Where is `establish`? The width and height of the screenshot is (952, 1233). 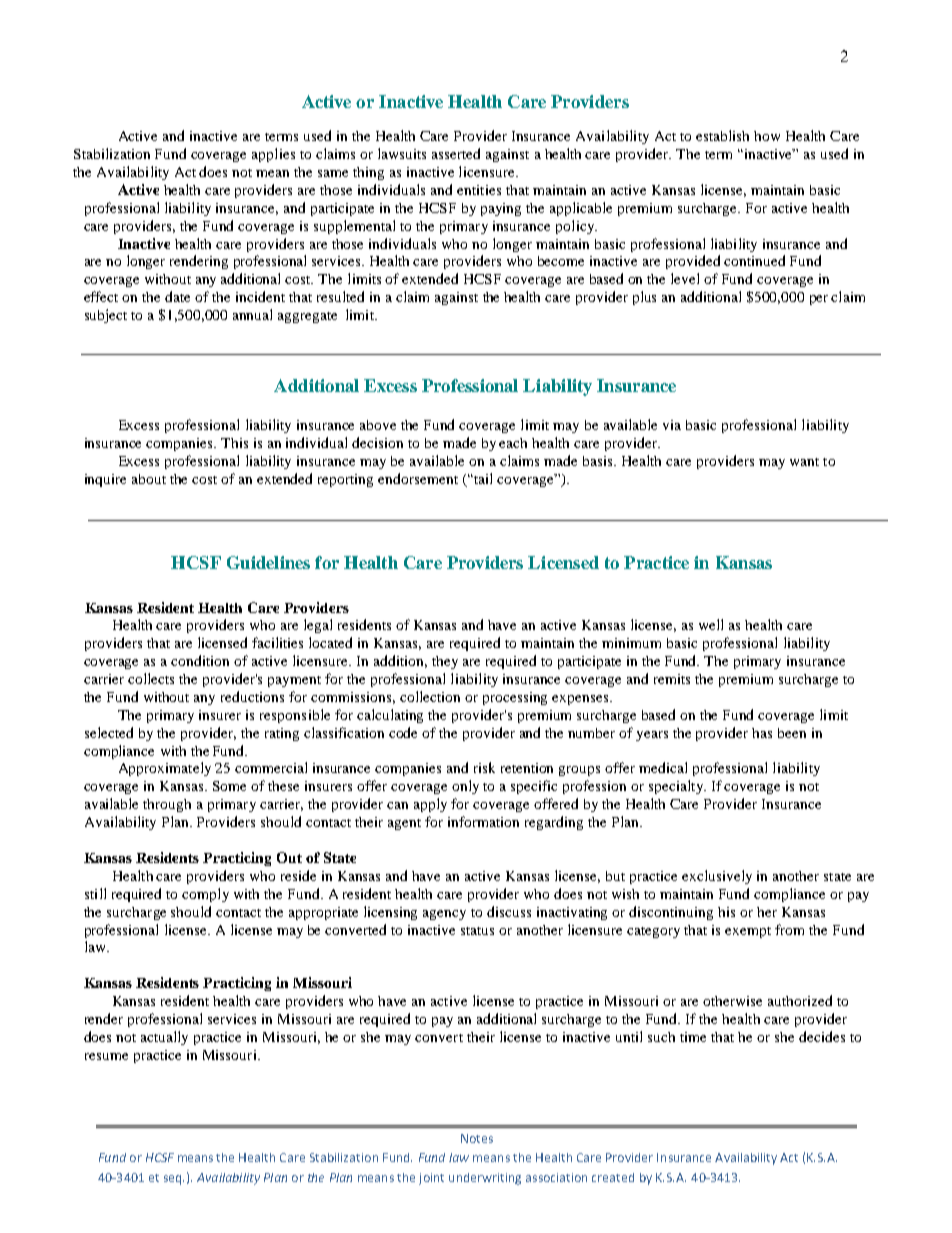
establish is located at coordinates (722, 135).
